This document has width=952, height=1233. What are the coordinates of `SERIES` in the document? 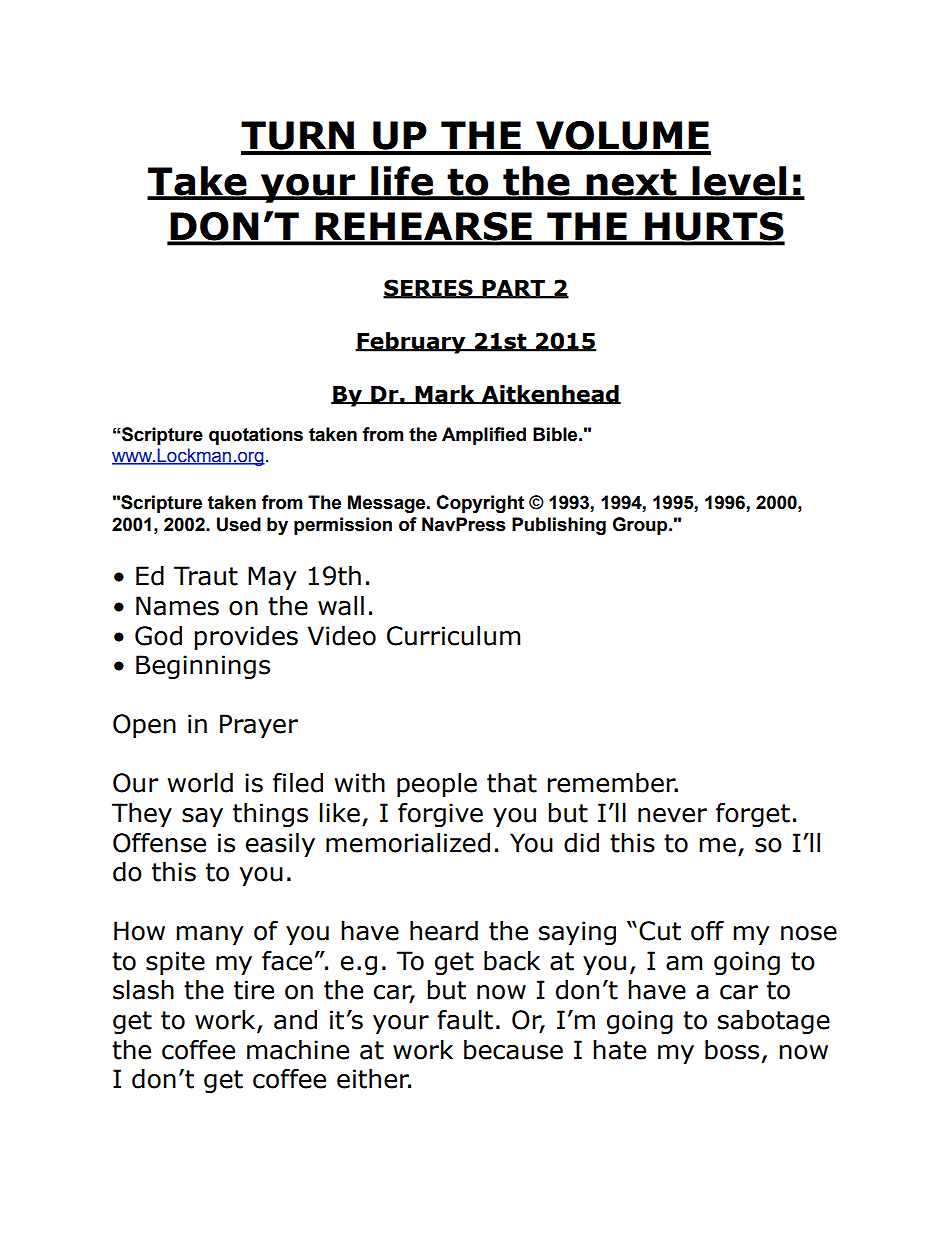 It's located at (429, 289).
